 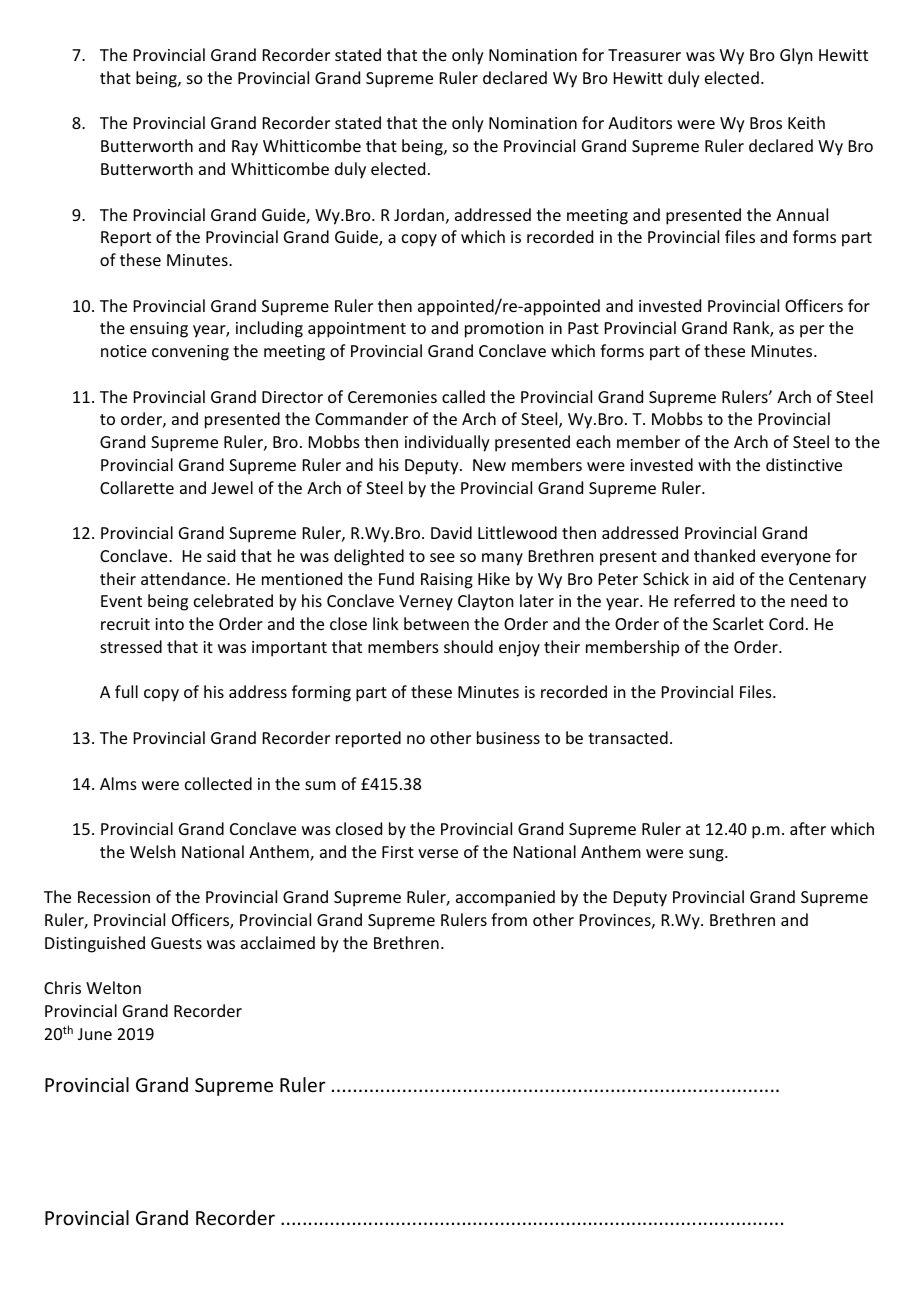 I want to click on Ray, so click(x=245, y=148).
